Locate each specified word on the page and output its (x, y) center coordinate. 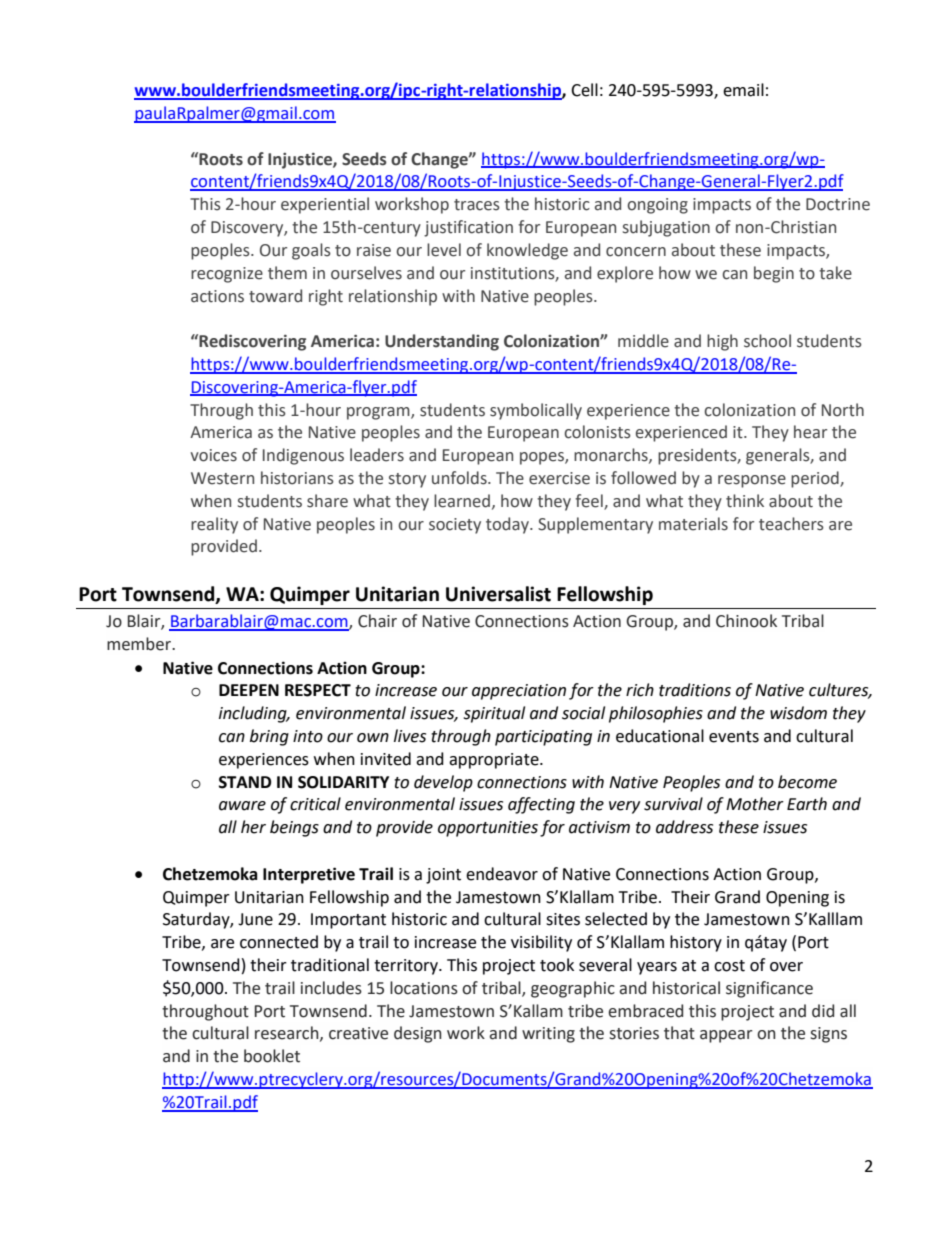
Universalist (498, 594)
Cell (584, 90)
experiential (325, 205)
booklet (272, 1056)
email (743, 90)
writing (548, 1035)
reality (214, 525)
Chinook (746, 621)
